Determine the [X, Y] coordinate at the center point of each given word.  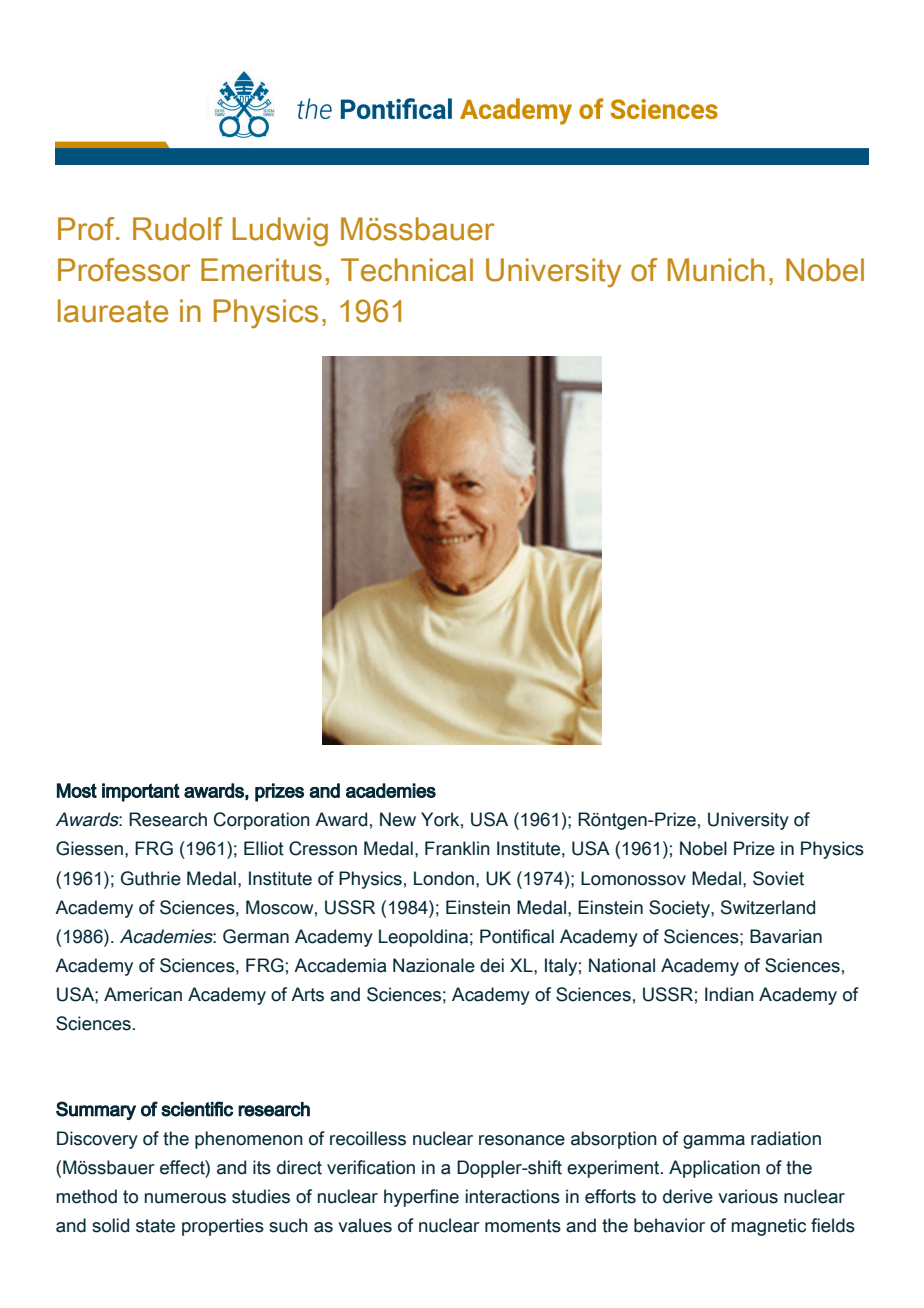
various [748, 1196]
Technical [407, 270]
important [141, 792]
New [398, 819]
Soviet [778, 878]
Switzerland [768, 907]
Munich [716, 270]
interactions [513, 1196]
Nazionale [434, 965]
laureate [113, 311]
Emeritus [261, 270]
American [143, 994]
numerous [185, 1198]
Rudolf [178, 229]
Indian [729, 994]
